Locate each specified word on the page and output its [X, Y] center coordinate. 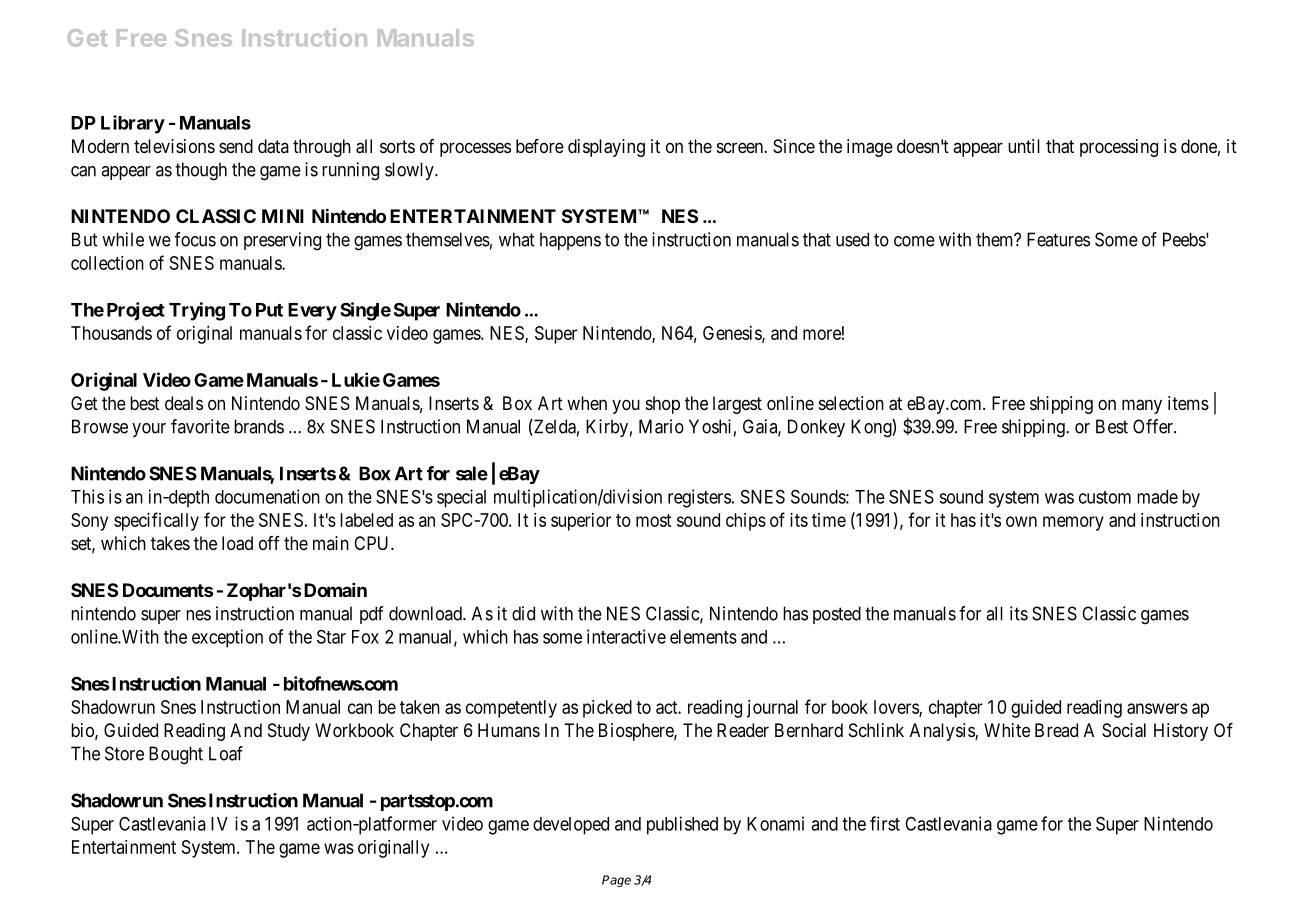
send [236, 146]
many [1142, 406]
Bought [176, 755]
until [1024, 146]
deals [184, 403]
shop [663, 405]
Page [616, 881]
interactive [626, 636]
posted [837, 615]
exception [227, 638]
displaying [606, 148]
